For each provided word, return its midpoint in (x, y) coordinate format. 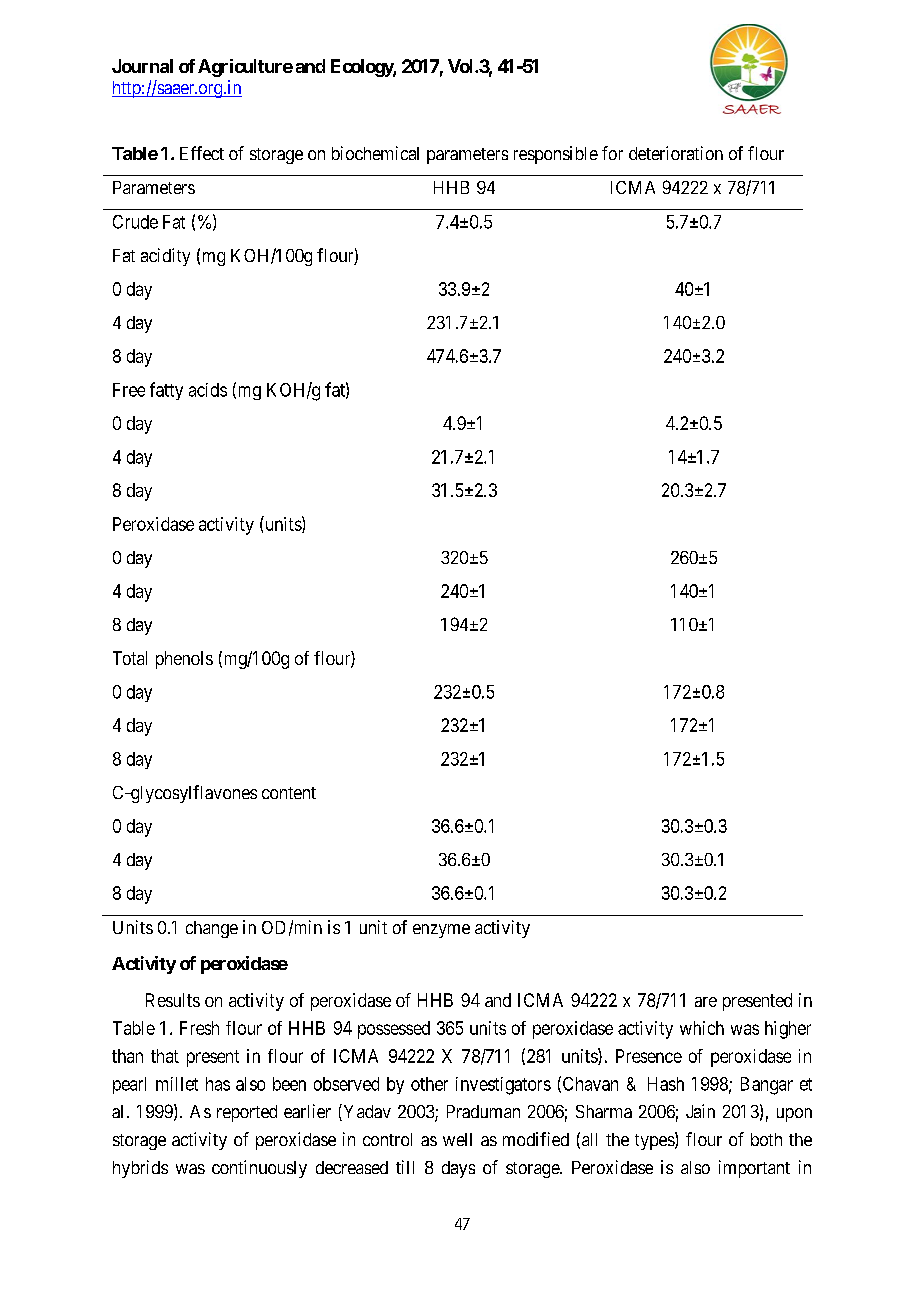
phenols (184, 660)
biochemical (375, 153)
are (706, 1002)
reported (247, 1113)
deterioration (676, 153)
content (289, 793)
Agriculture (245, 68)
